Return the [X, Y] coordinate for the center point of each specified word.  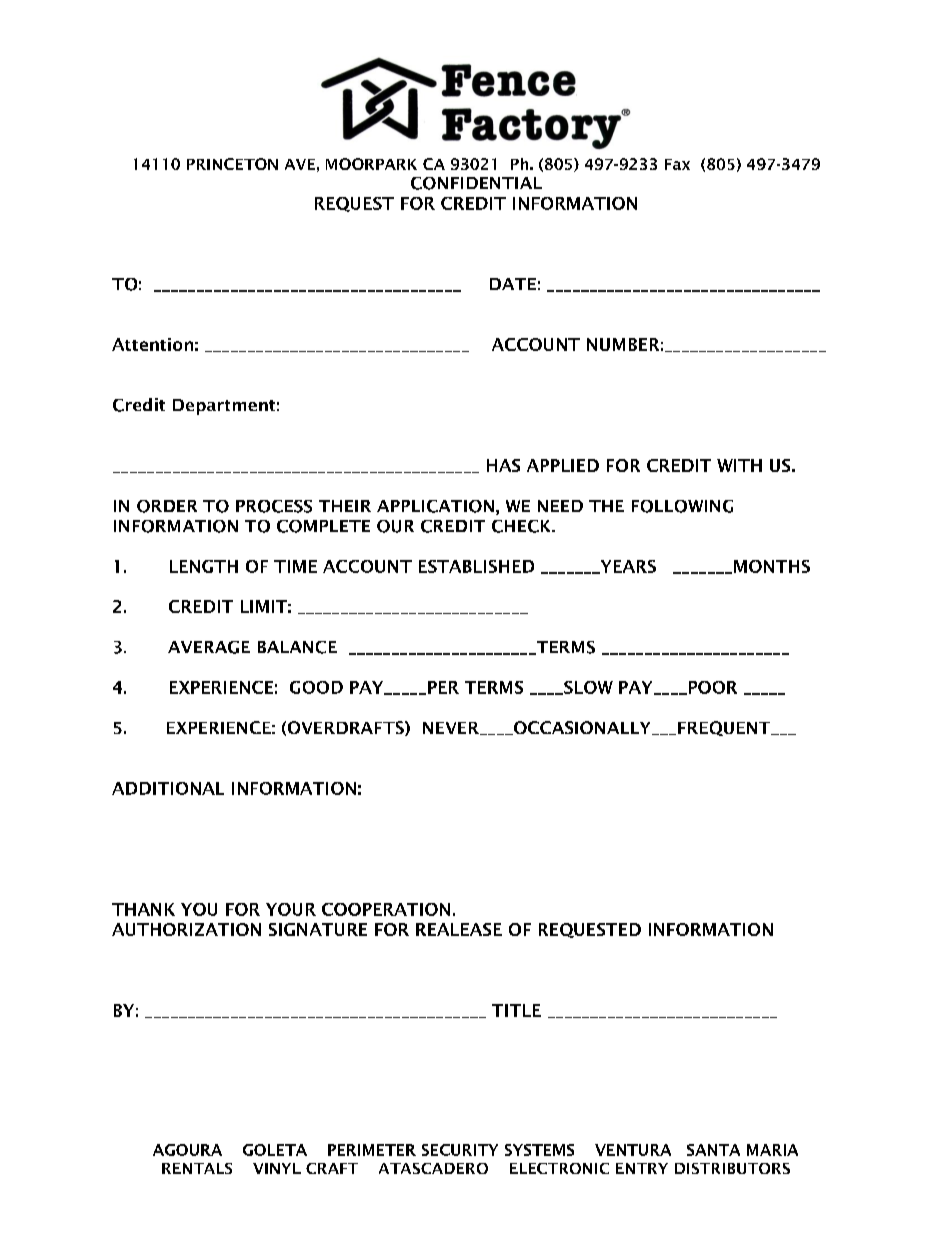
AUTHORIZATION [186, 929]
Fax [677, 164]
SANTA [713, 1150]
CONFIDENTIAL [476, 183]
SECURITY [460, 1150]
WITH [739, 465]
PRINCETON [232, 164]
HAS [503, 465]
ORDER [167, 506]
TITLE [516, 1010]
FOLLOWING [682, 506]
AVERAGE [209, 647]
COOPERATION [386, 909]
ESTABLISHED [476, 566]
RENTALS [197, 1168]
